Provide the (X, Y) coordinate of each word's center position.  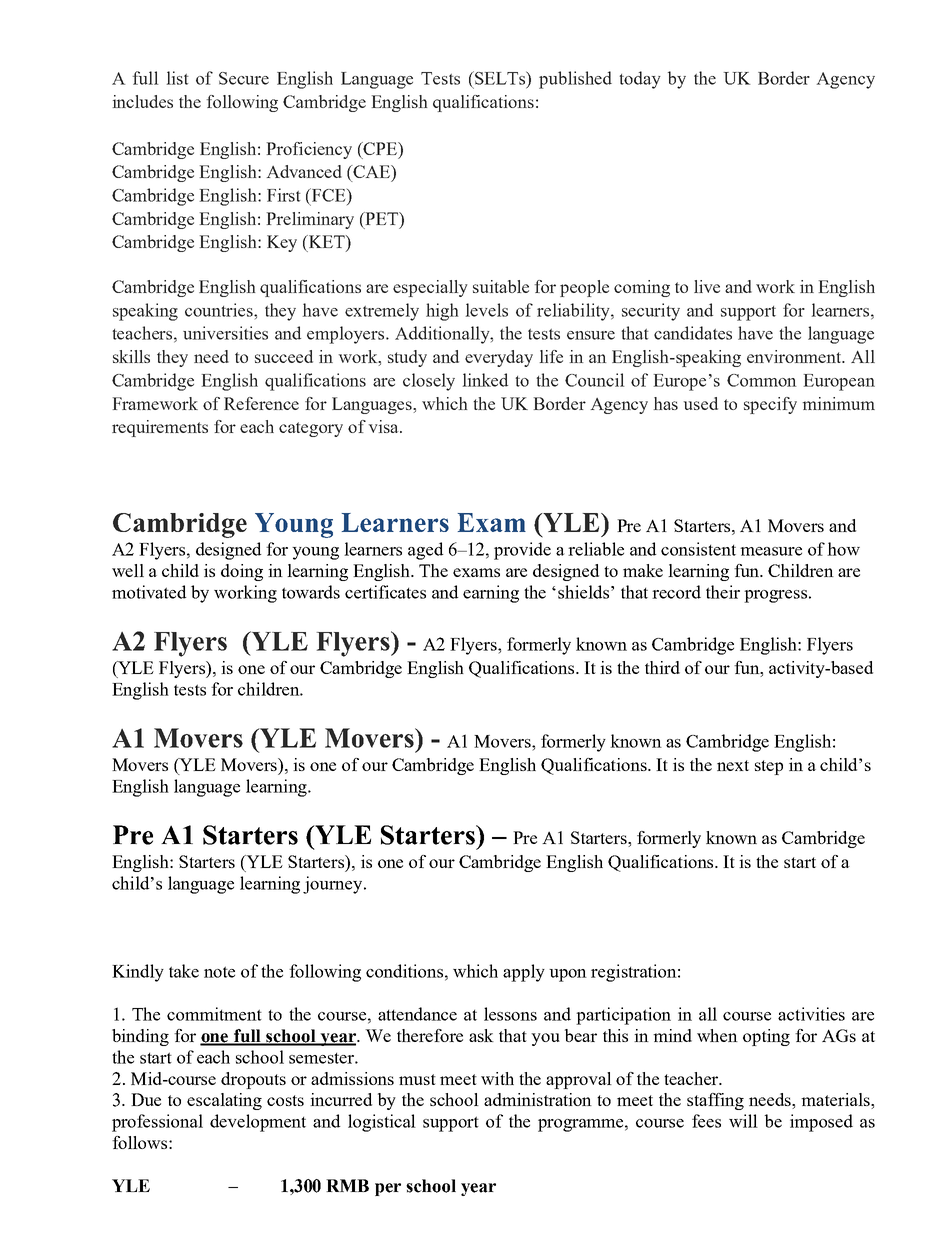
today (640, 80)
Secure (244, 78)
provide (522, 551)
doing (242, 572)
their (723, 592)
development (258, 1123)
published (575, 80)
